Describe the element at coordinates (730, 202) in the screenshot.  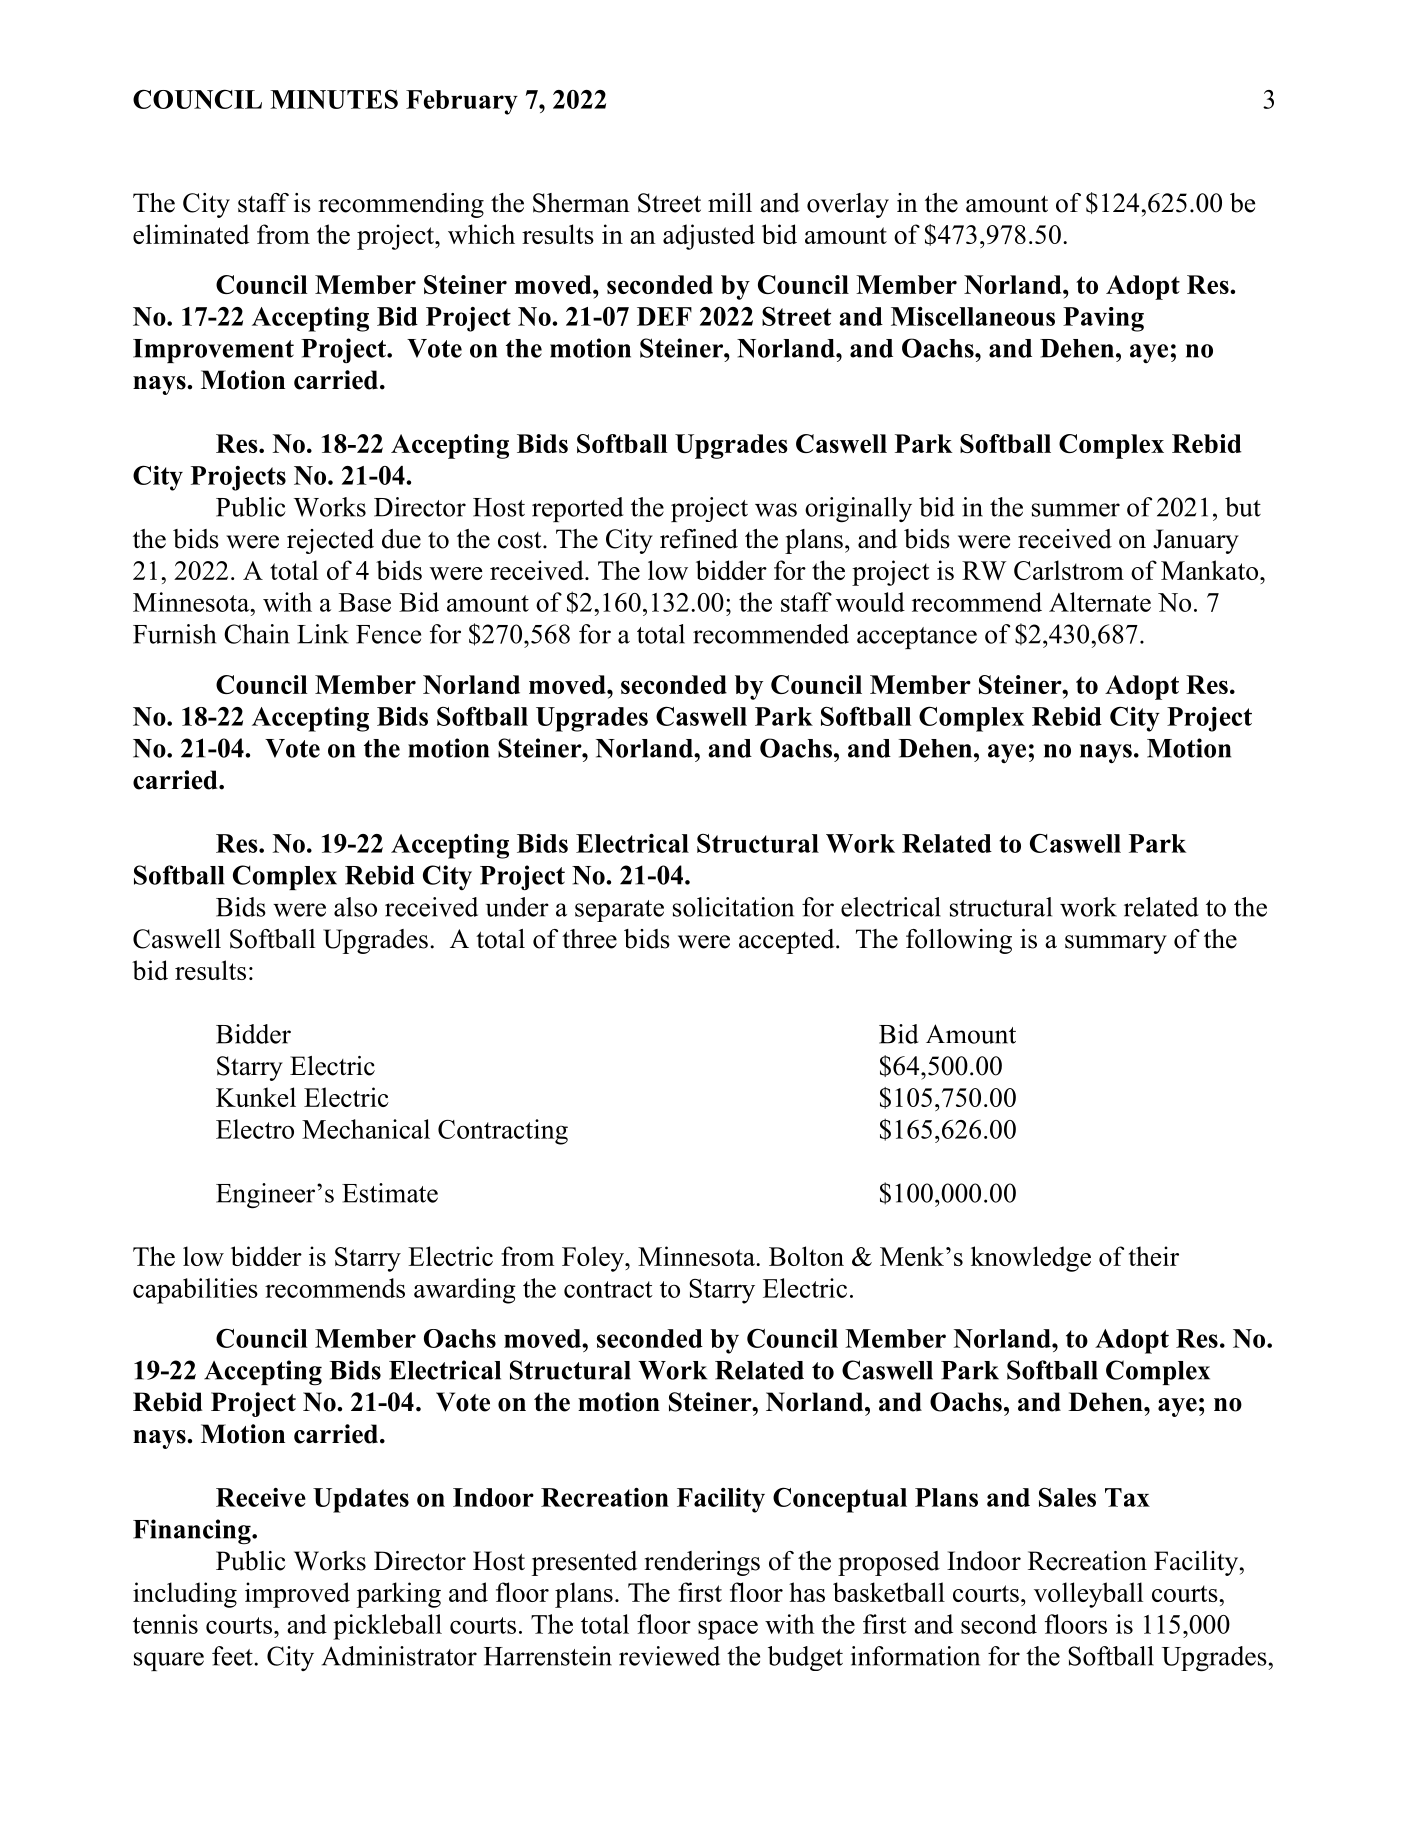
I see `mill` at that location.
